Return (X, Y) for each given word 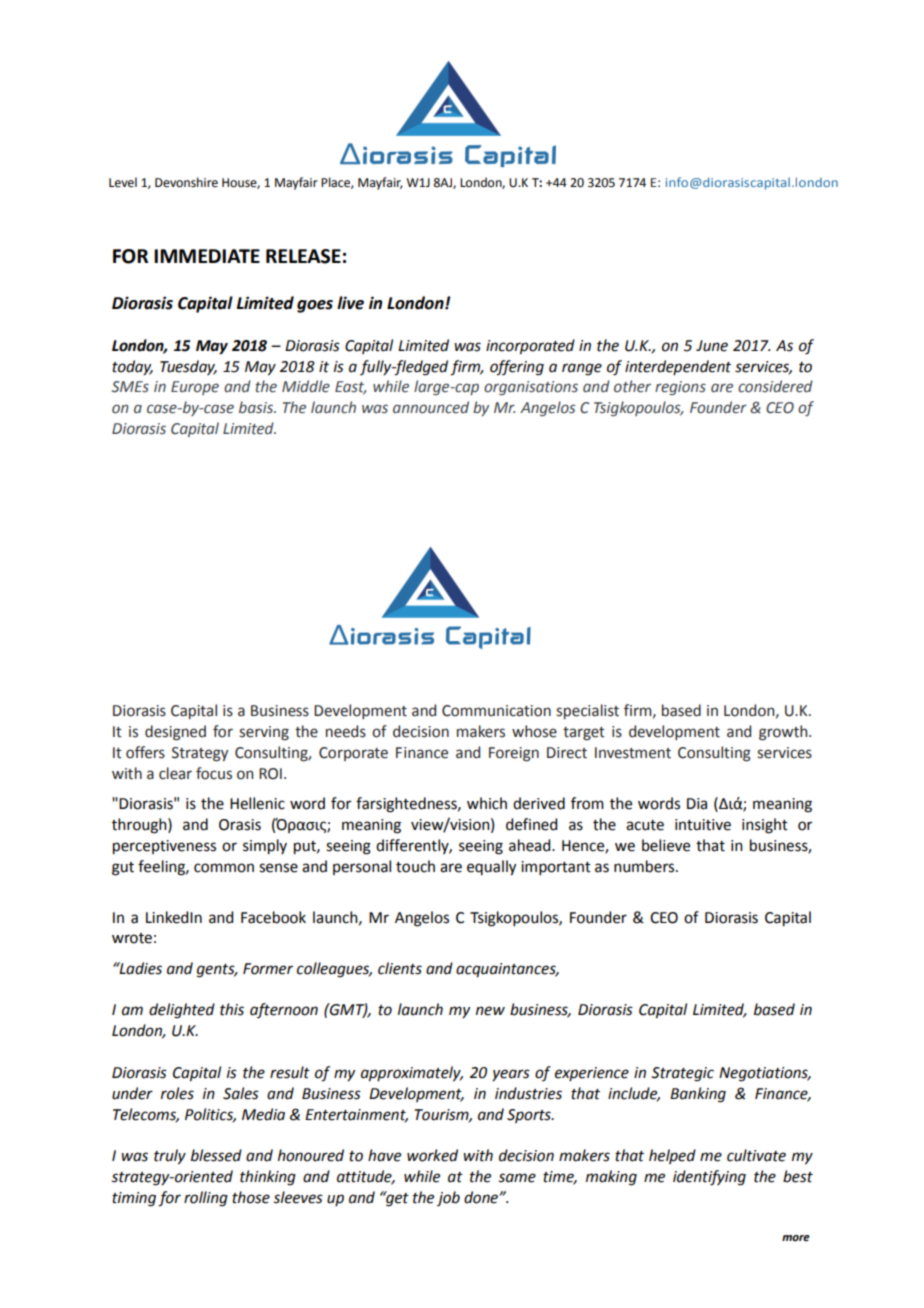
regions (680, 388)
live (350, 303)
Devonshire (186, 182)
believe (666, 845)
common (224, 868)
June (712, 346)
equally (491, 868)
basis (257, 407)
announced (431, 407)
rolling (206, 1199)
